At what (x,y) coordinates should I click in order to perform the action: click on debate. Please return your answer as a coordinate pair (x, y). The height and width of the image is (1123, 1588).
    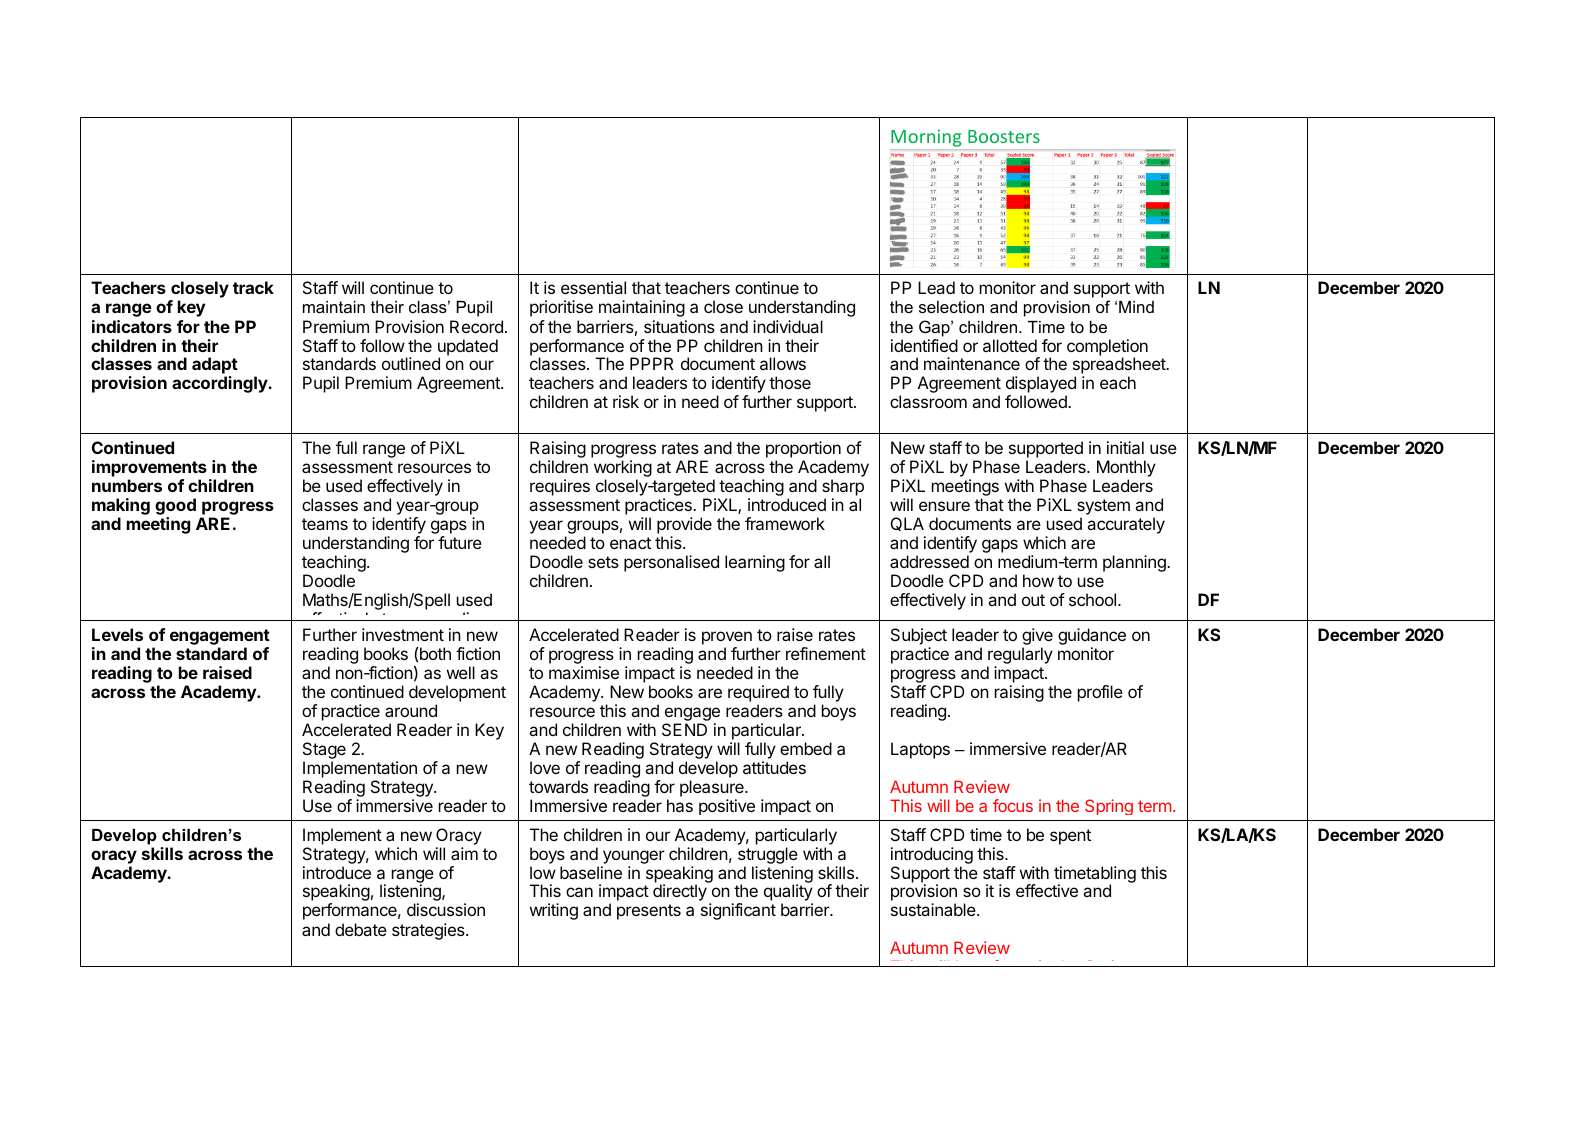
    Looking at the image, I should click on (361, 929).
